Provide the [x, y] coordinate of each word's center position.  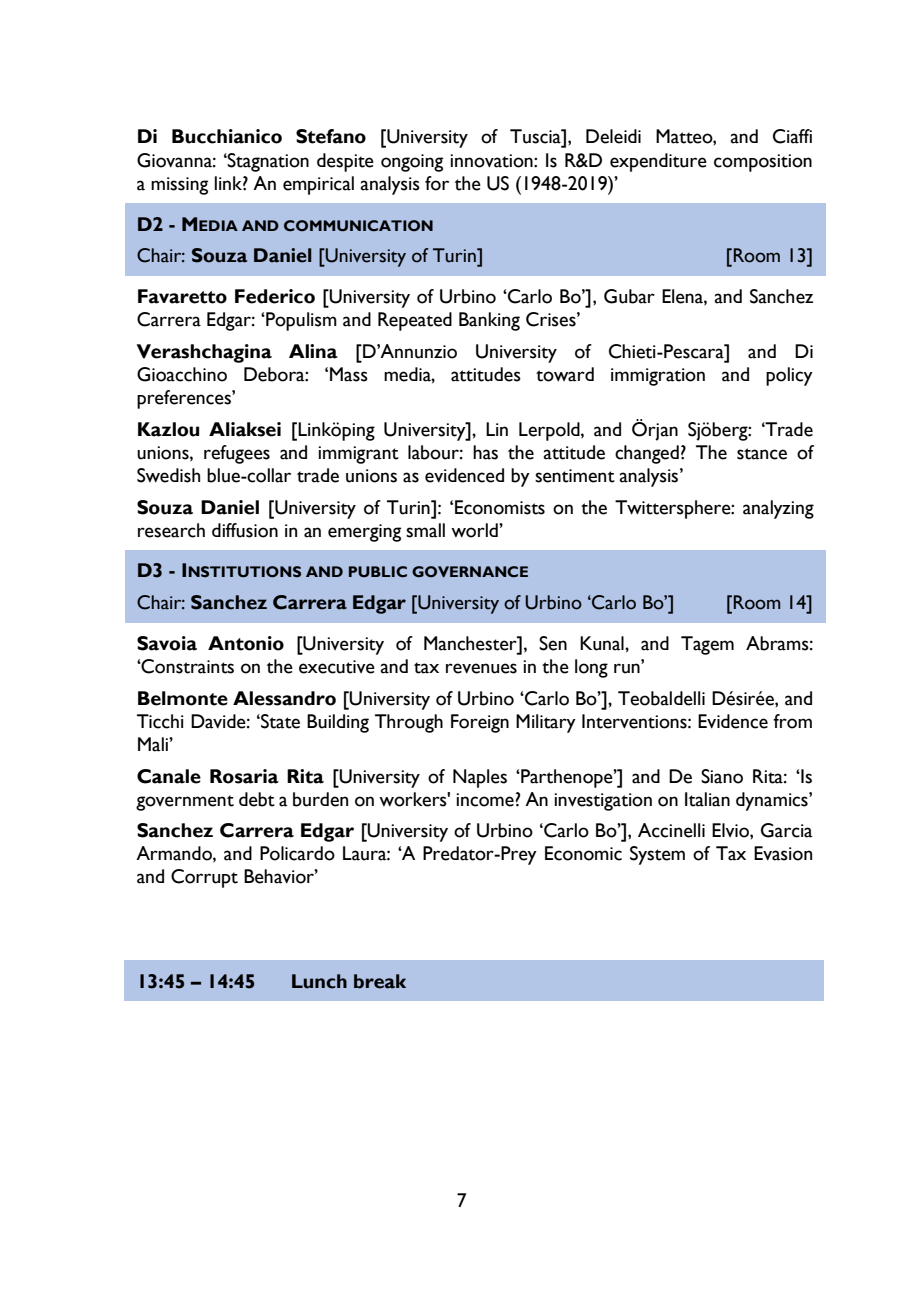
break [380, 981]
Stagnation [267, 162]
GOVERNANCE [470, 572]
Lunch [319, 981]
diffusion [245, 530]
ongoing [412, 163]
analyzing [778, 509]
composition [763, 163]
